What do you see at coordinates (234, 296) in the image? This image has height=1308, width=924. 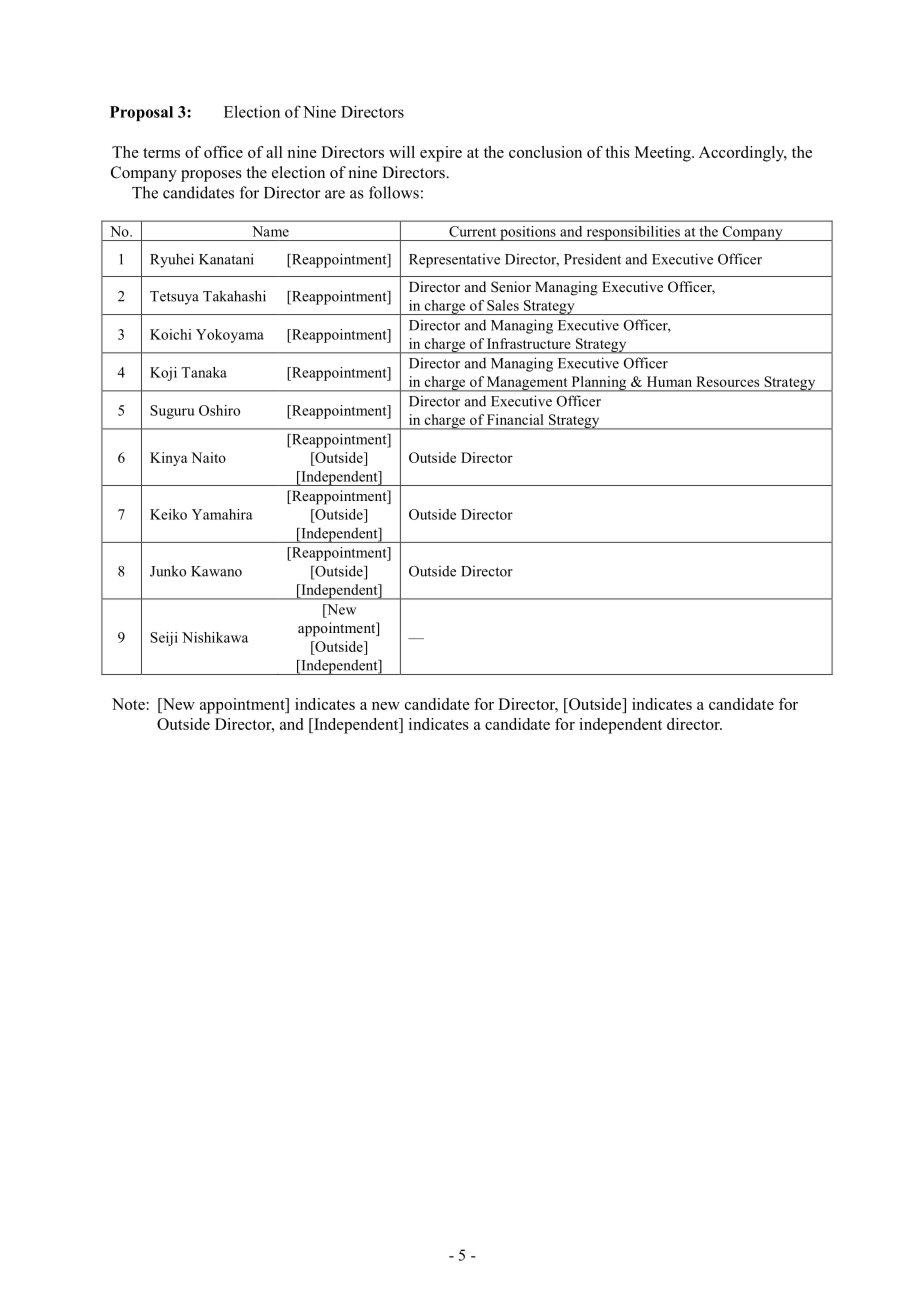 I see `Takahashi` at bounding box center [234, 296].
